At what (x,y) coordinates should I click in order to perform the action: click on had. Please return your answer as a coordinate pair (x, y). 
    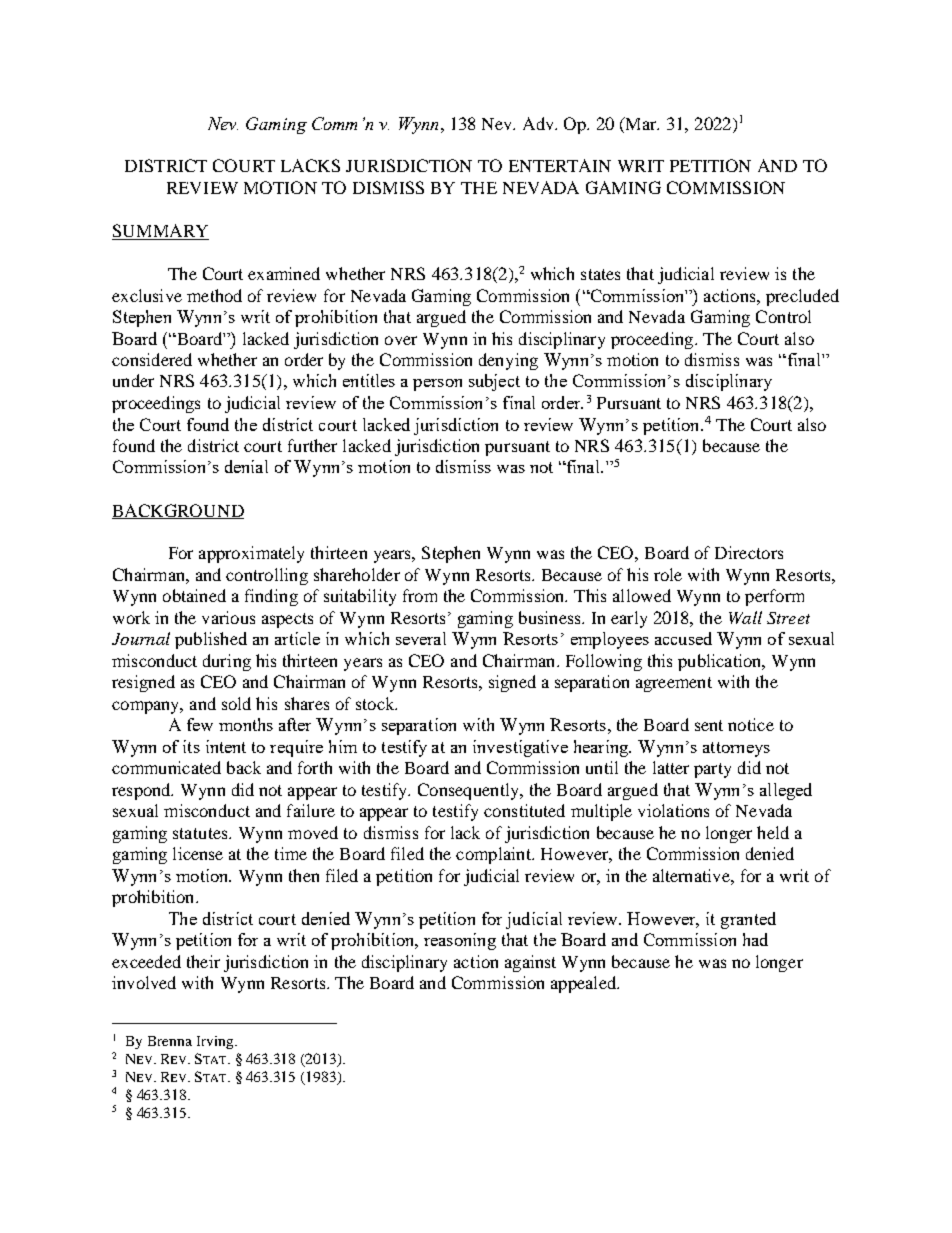
    Looking at the image, I should click on (755, 939).
